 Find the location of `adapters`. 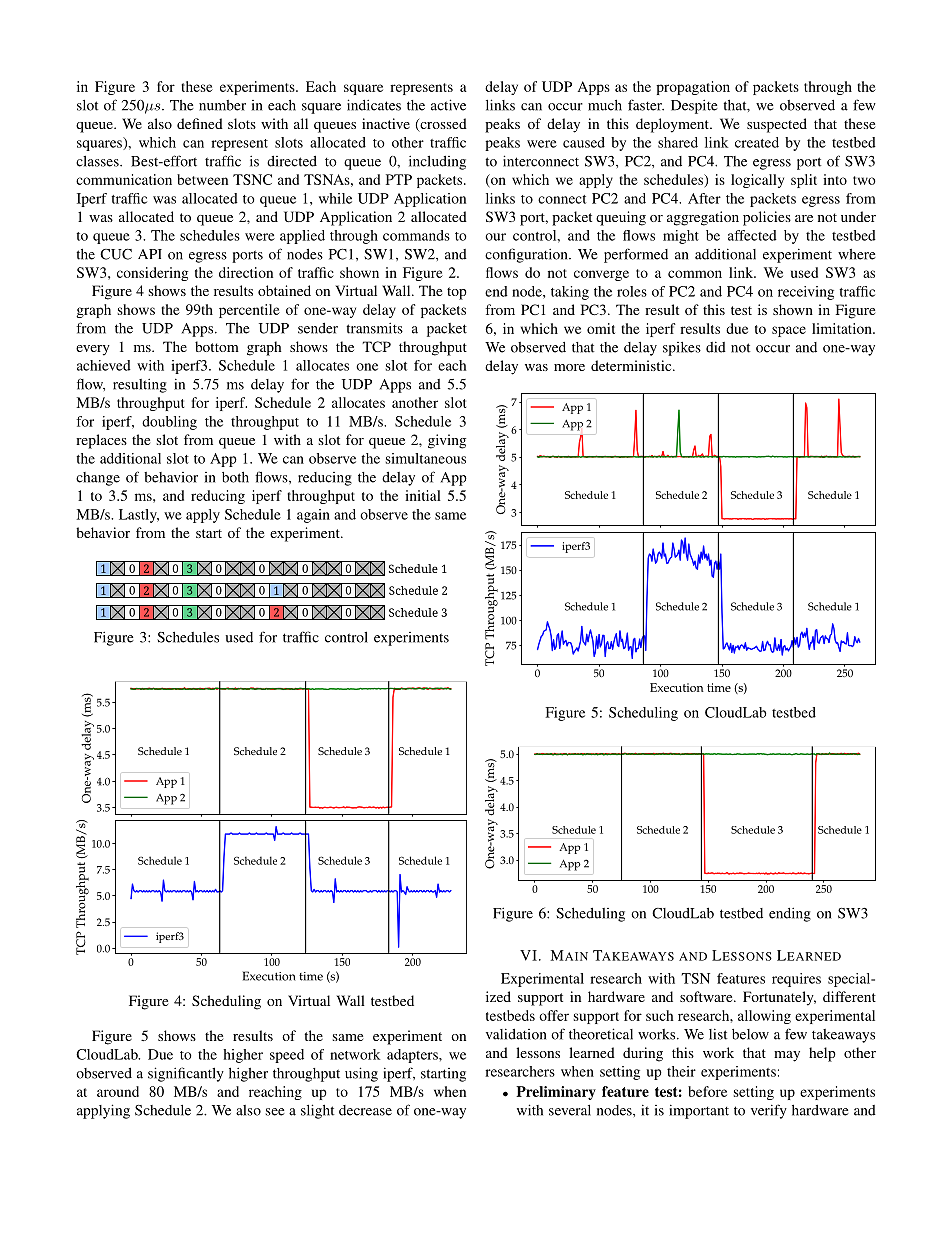

adapters is located at coordinates (413, 1056).
